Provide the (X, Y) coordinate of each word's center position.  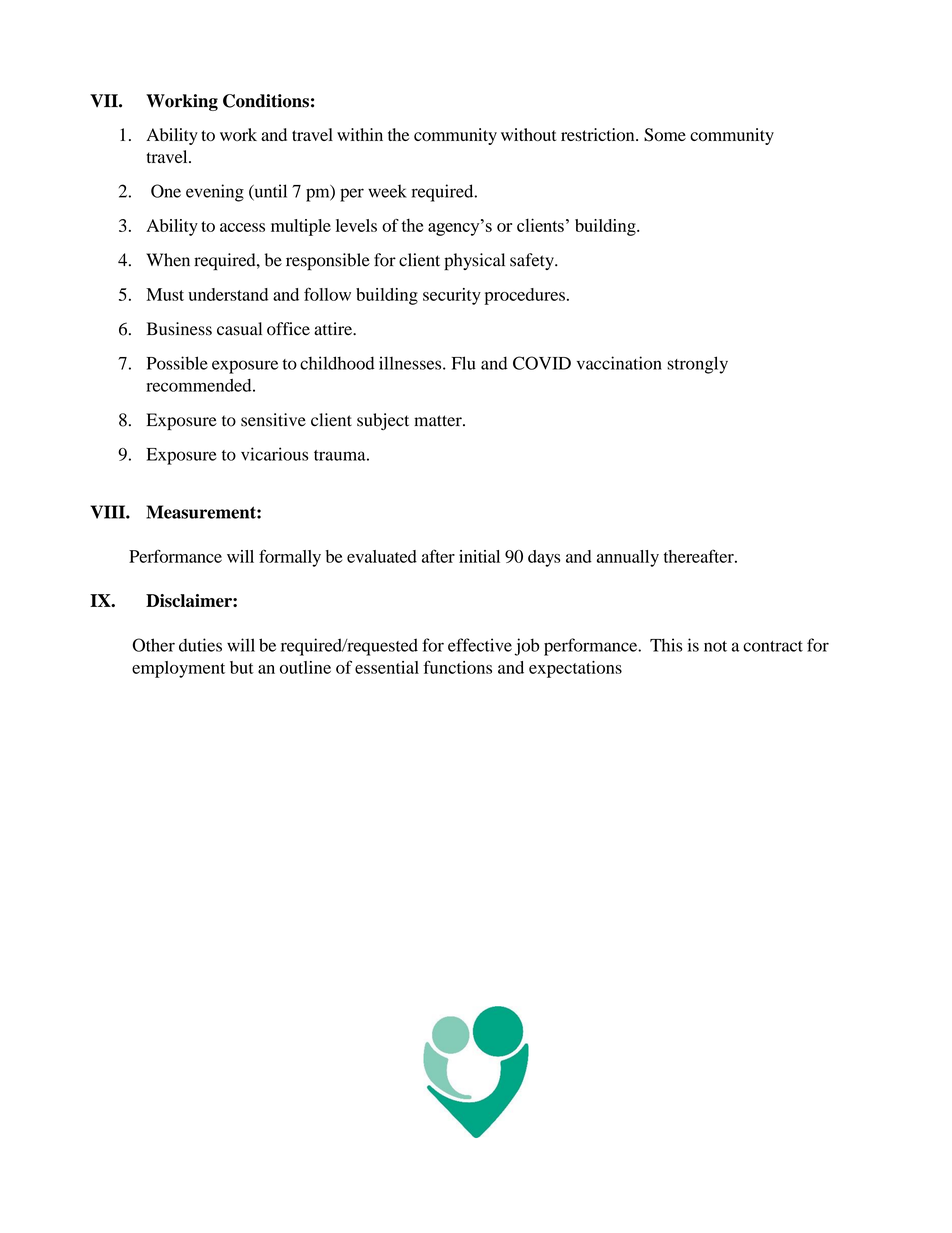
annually (628, 558)
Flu (464, 363)
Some (665, 135)
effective (480, 645)
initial (479, 556)
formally (290, 558)
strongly (697, 365)
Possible (177, 363)
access (242, 227)
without (529, 134)
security (452, 296)
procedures (524, 296)
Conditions (266, 101)
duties (200, 645)
